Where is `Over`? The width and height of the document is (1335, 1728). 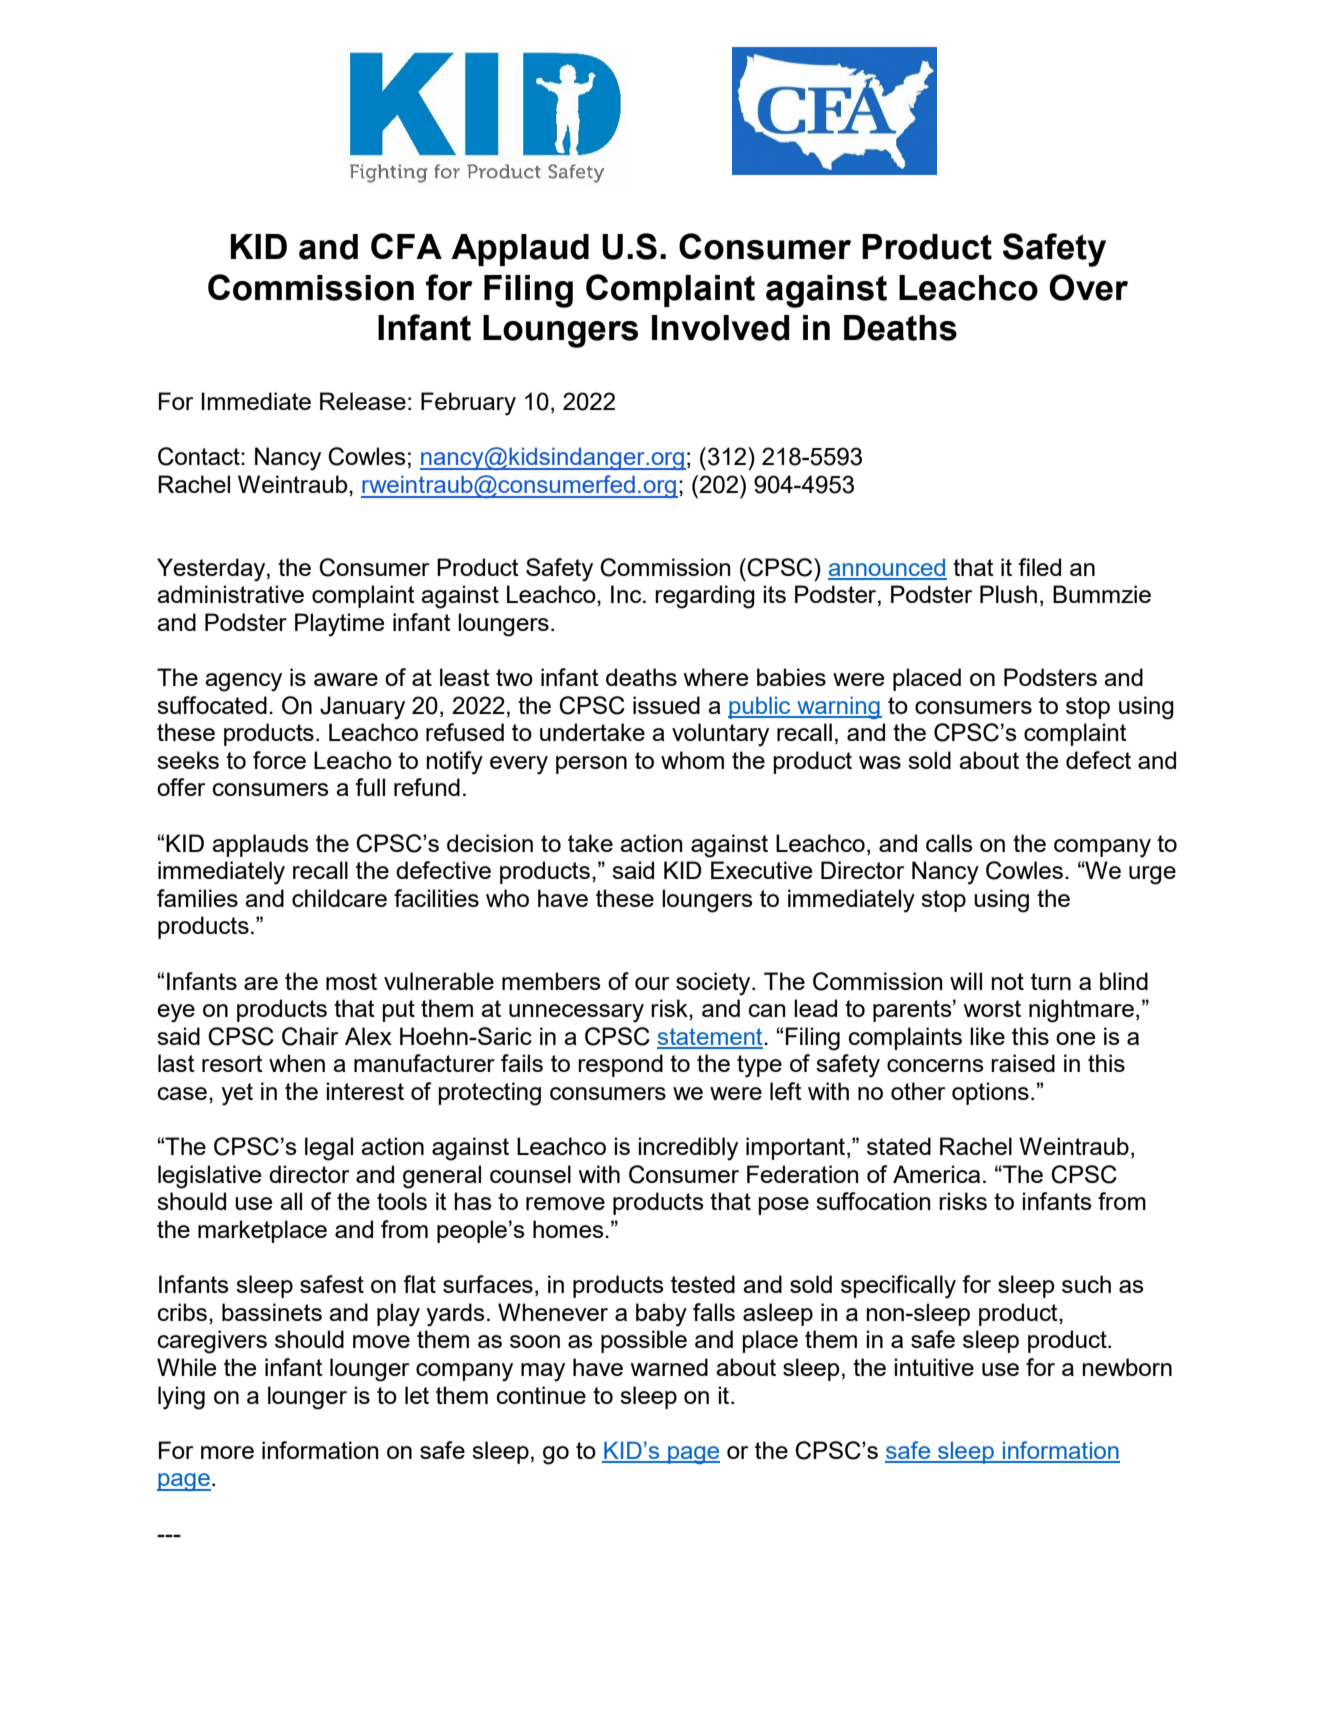 Over is located at coordinates (1088, 287).
